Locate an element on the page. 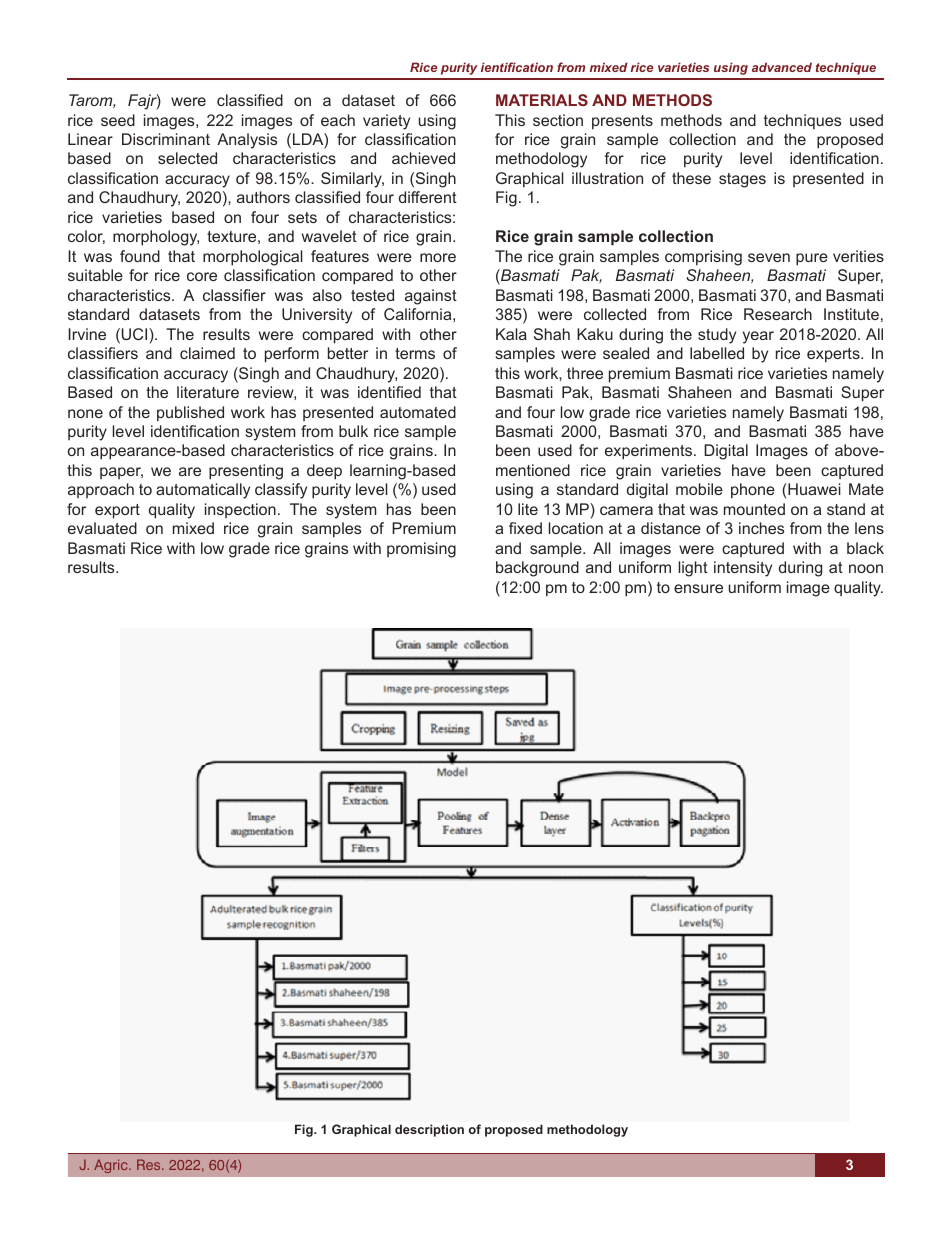 The height and width of the image is (1238, 952). section is located at coordinates (558, 120).
